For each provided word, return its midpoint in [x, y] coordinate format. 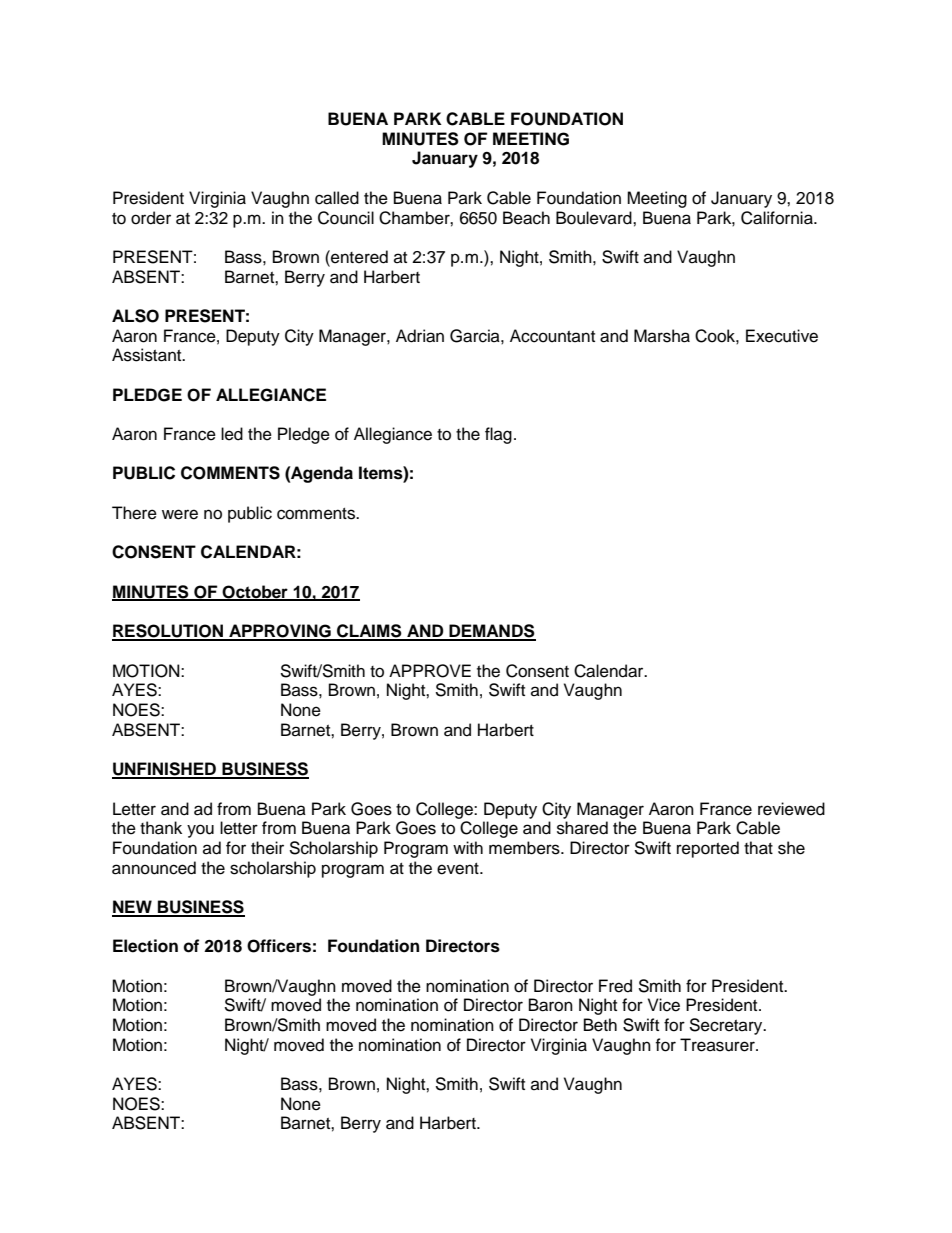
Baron [551, 1005]
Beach [526, 218]
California [778, 218]
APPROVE [430, 671]
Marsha [662, 336]
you [200, 831]
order [151, 218]
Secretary [727, 1026]
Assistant [148, 355]
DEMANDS [491, 632]
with [468, 847]
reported [708, 849]
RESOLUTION [169, 632]
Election [145, 946]
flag [498, 435]
